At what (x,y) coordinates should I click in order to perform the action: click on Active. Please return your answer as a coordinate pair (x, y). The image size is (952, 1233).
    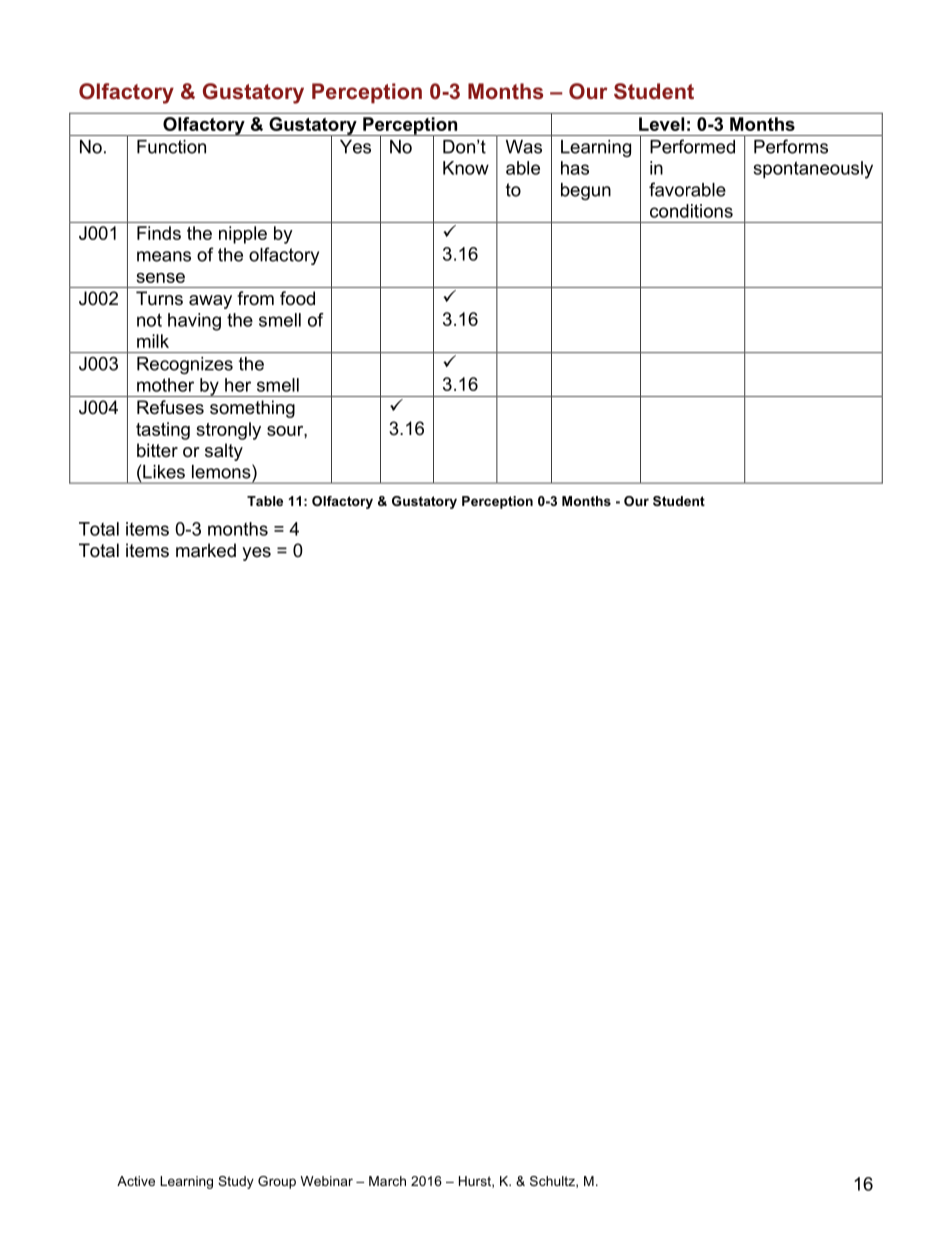
    Looking at the image, I should click on (136, 1181).
